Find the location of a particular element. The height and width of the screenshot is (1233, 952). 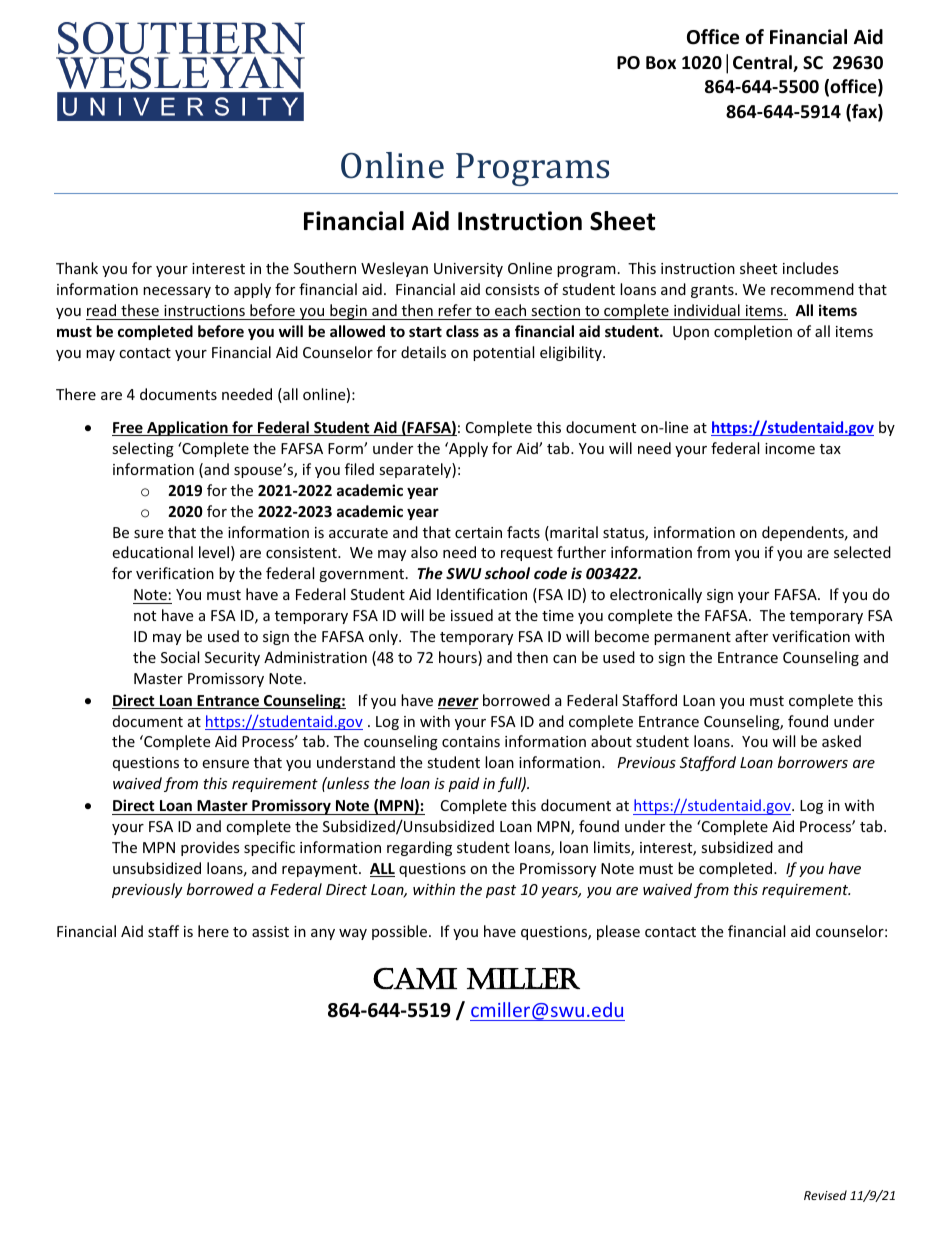

includes is located at coordinates (811, 268).
